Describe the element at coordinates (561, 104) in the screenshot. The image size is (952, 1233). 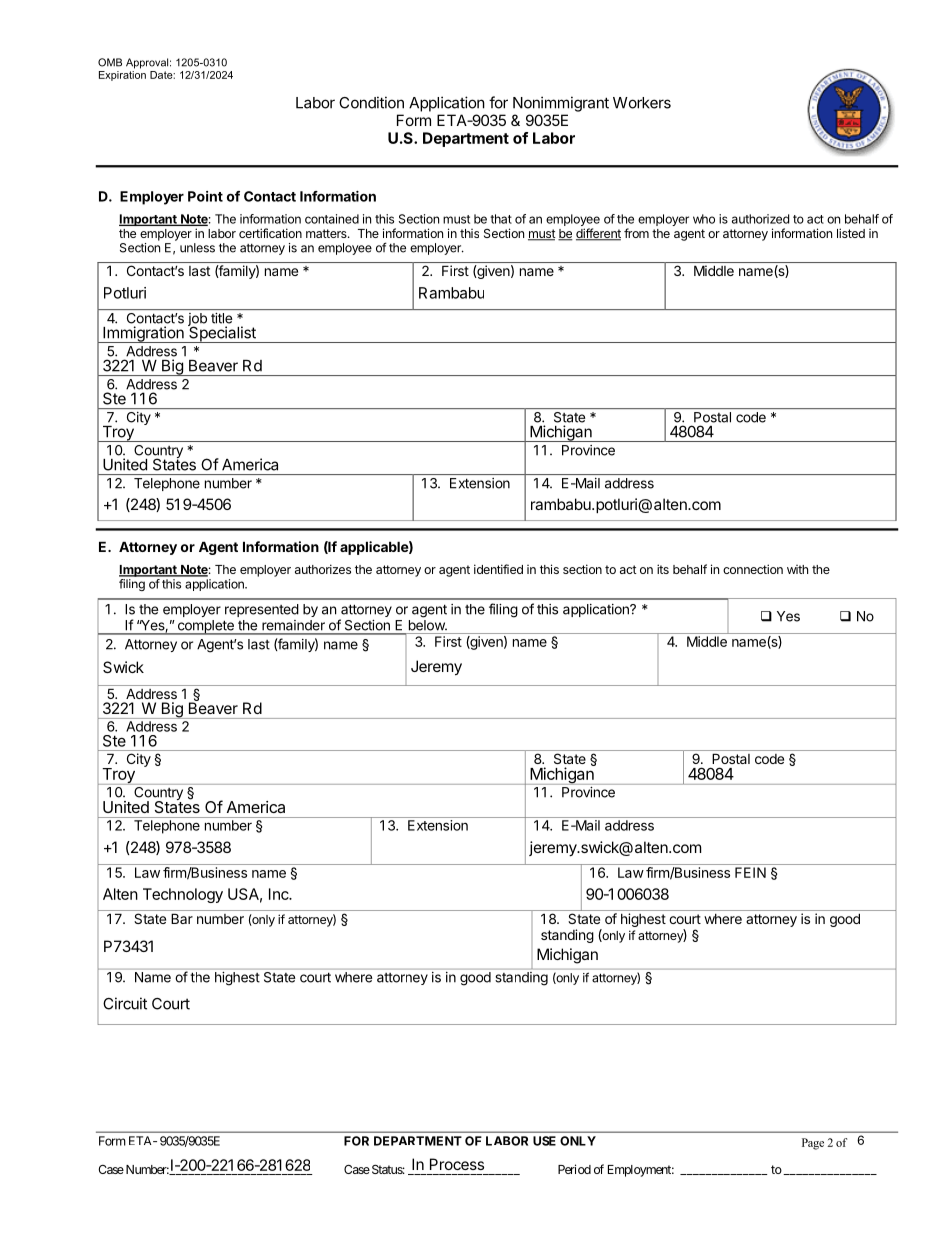
I see `Nonimmigrant` at that location.
